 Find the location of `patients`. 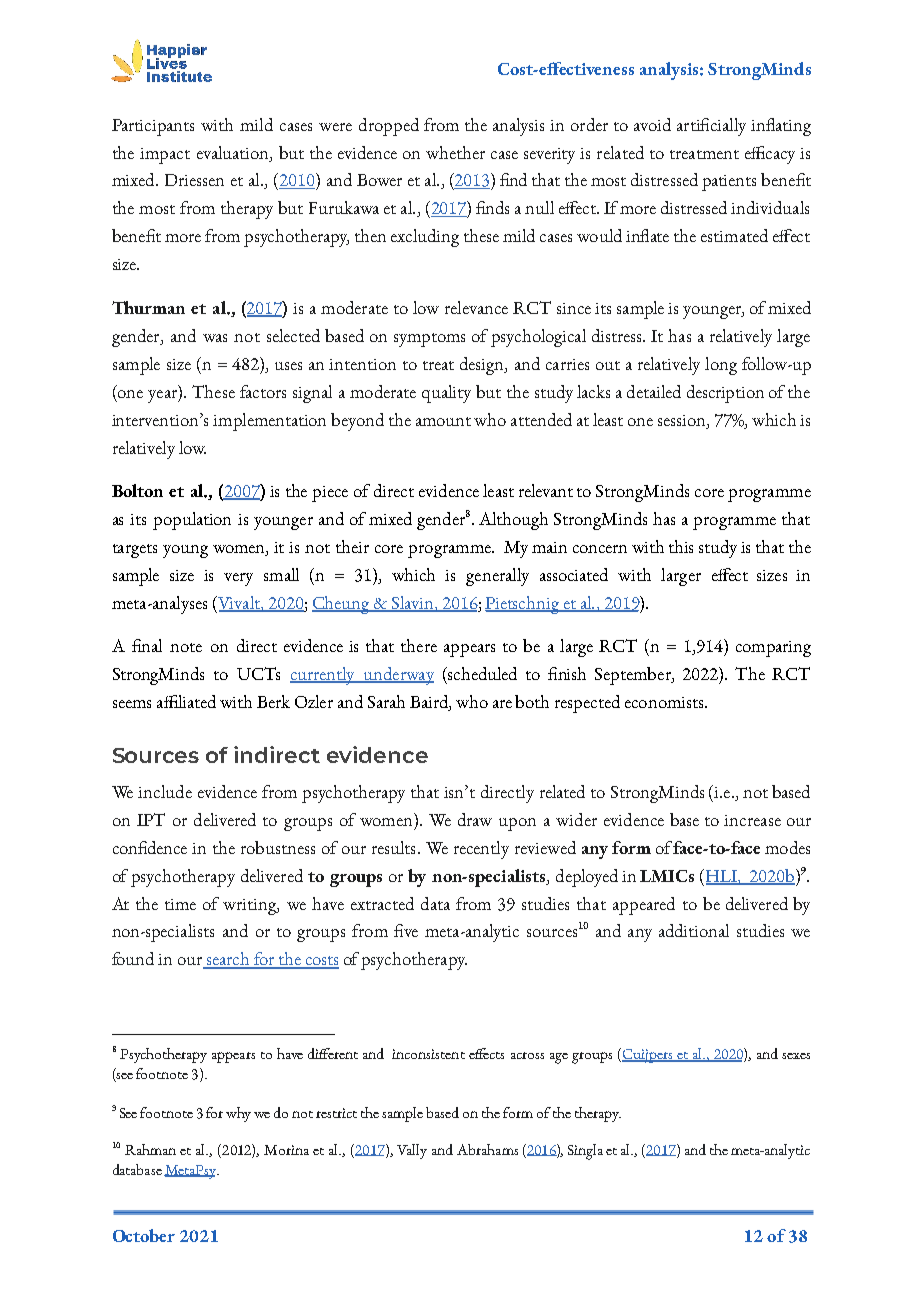

patients is located at coordinates (729, 183).
